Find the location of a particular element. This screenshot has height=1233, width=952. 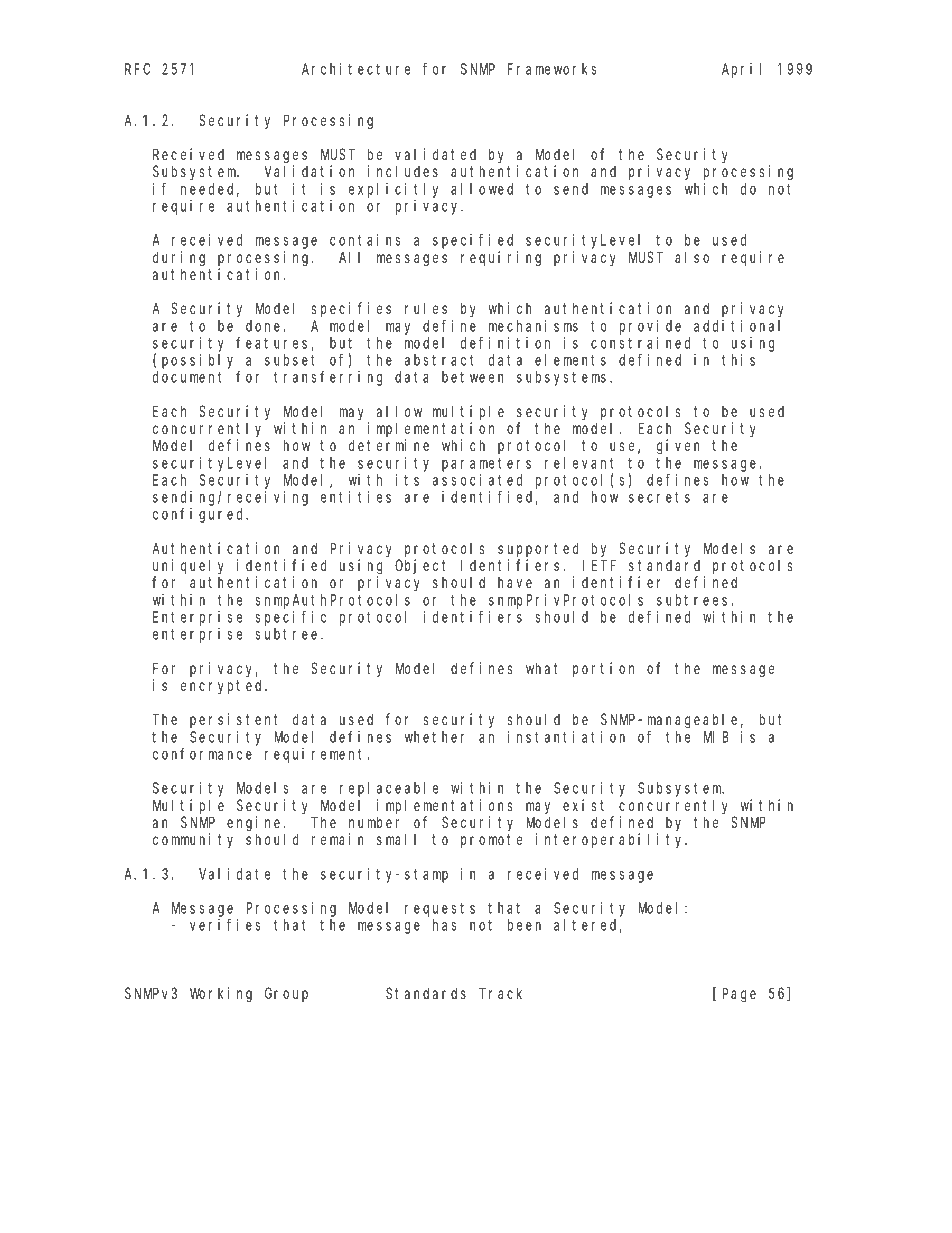

Frameworks is located at coordinates (552, 69).
